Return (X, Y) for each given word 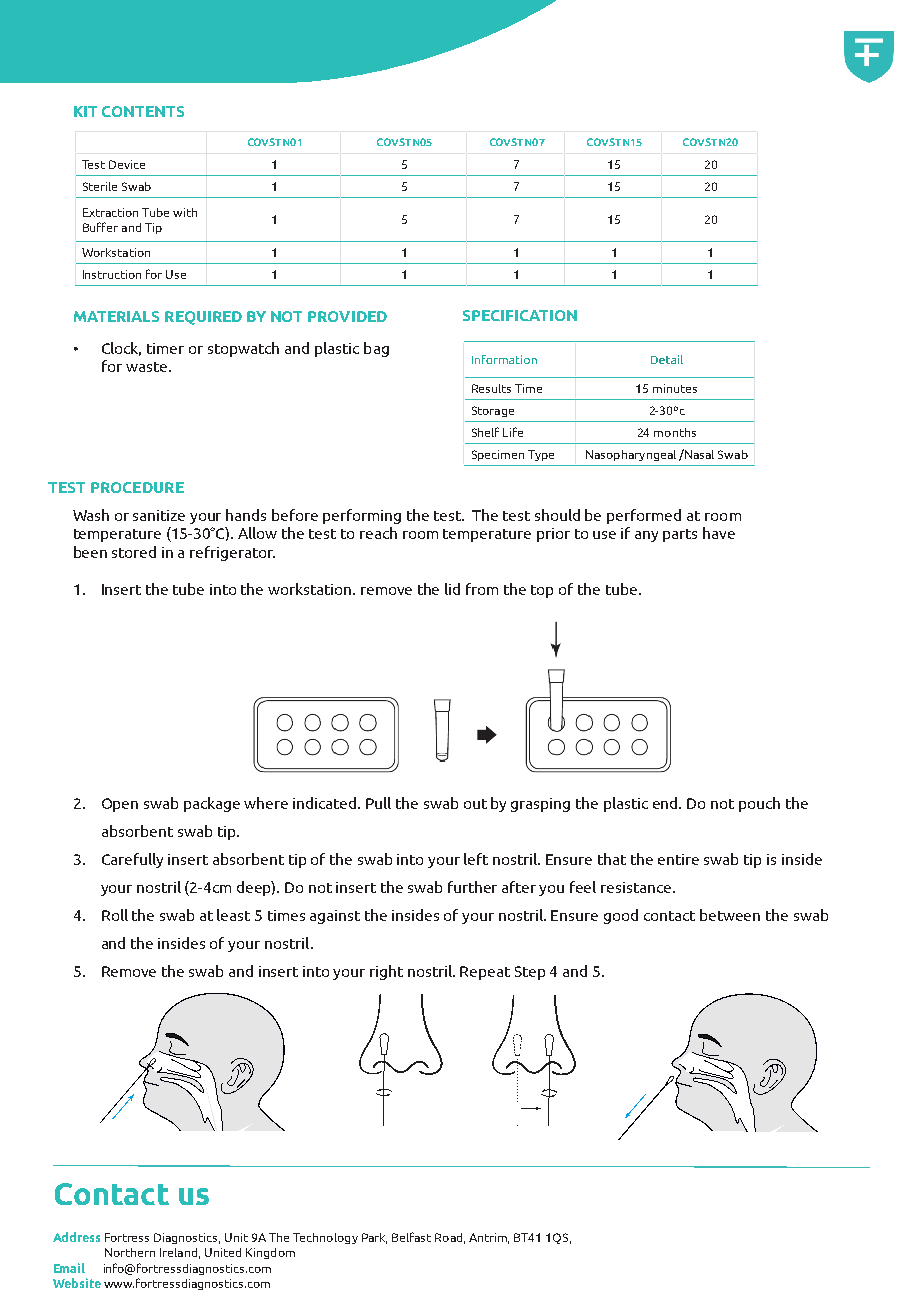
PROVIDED (347, 316)
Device (127, 164)
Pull (378, 803)
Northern (130, 1252)
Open (120, 805)
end (667, 803)
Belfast (411, 1237)
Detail (667, 359)
